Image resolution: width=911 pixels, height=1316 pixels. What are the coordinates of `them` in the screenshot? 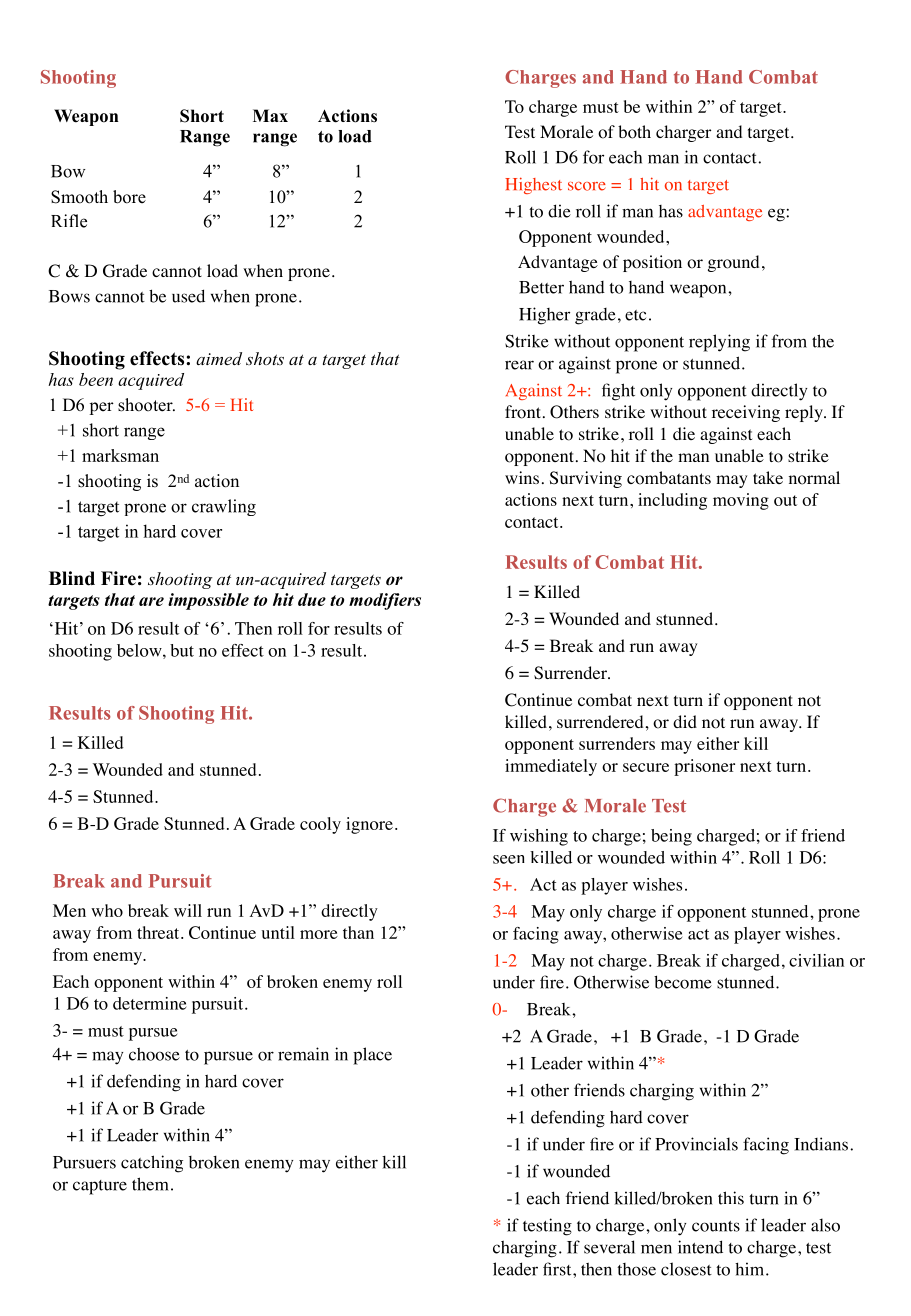 It's located at (150, 1184).
